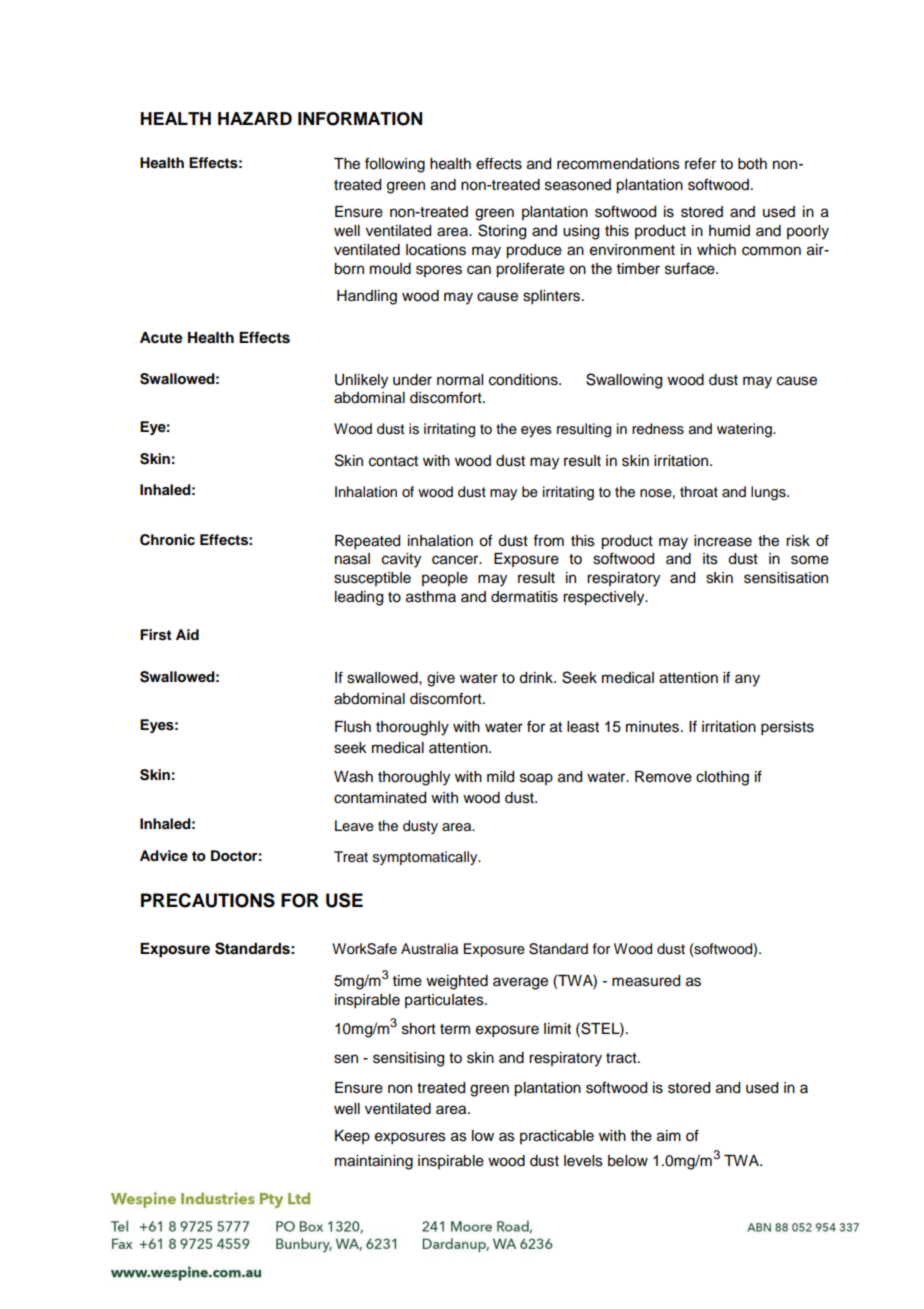 This page has height=1309, width=924. Describe the element at coordinates (167, 540) in the page. I see `Chronic` at that location.
